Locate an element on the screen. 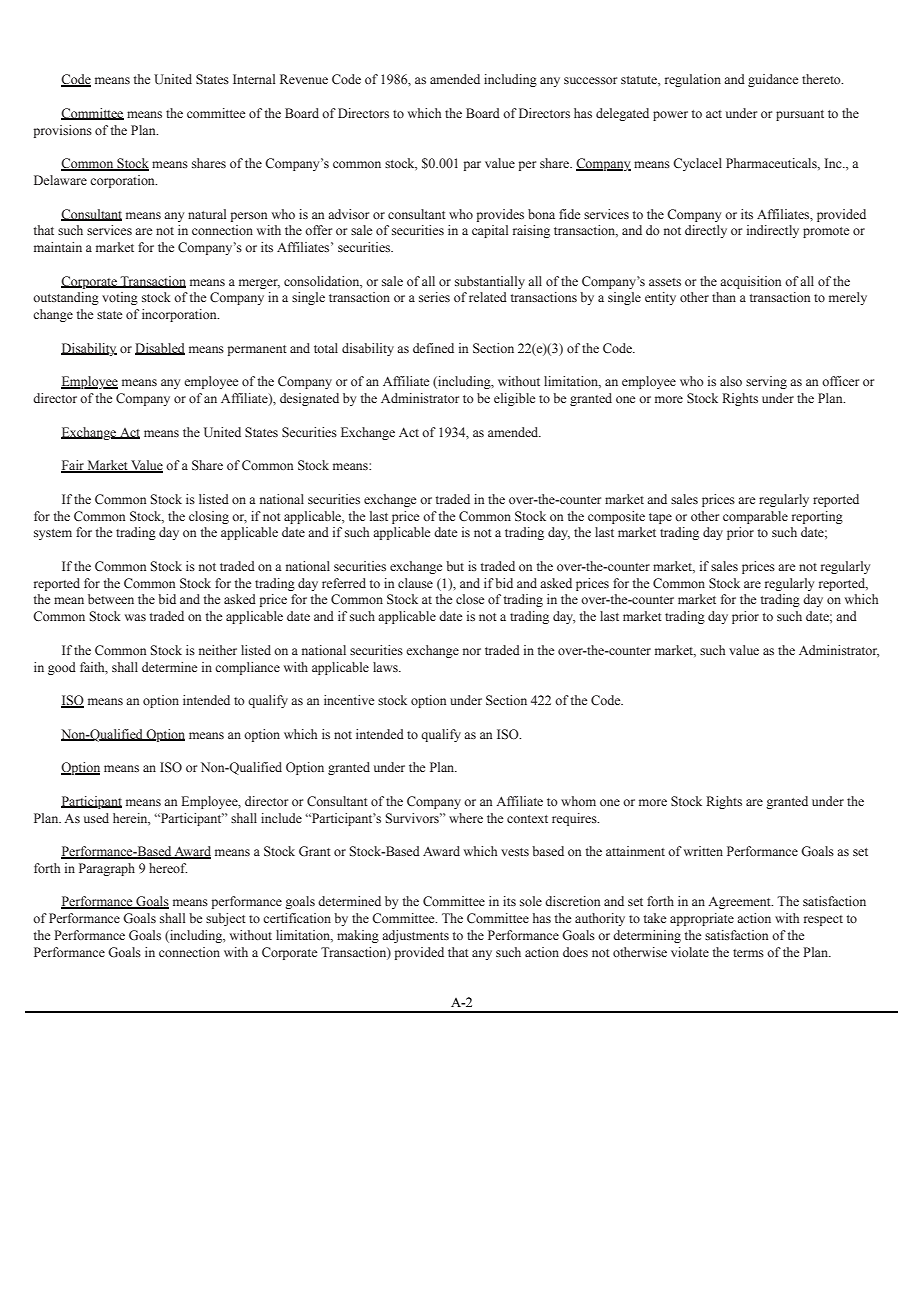 This screenshot has height=1308, width=924. comparable is located at coordinates (755, 517).
